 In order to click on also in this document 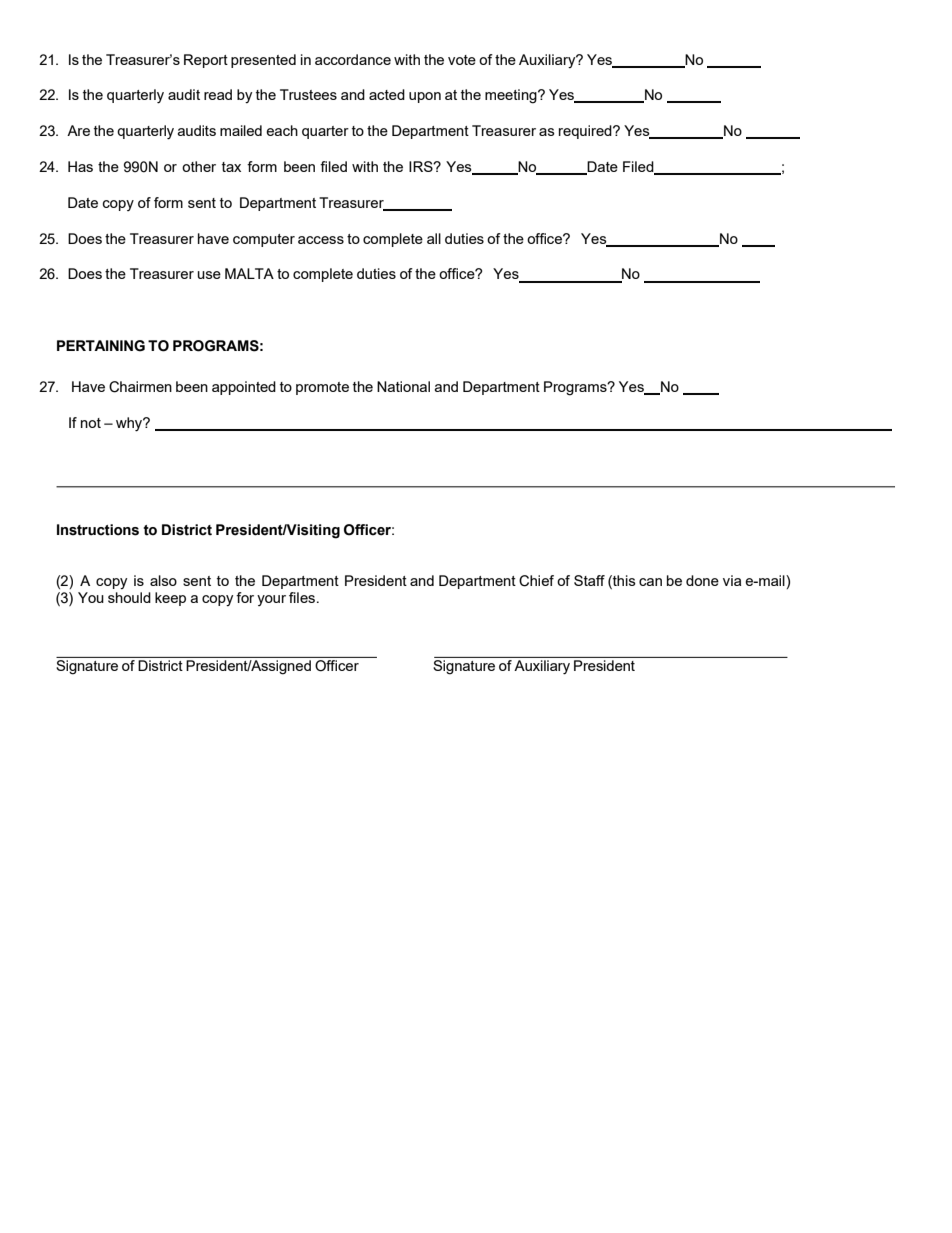, I will do `click(163, 580)`.
